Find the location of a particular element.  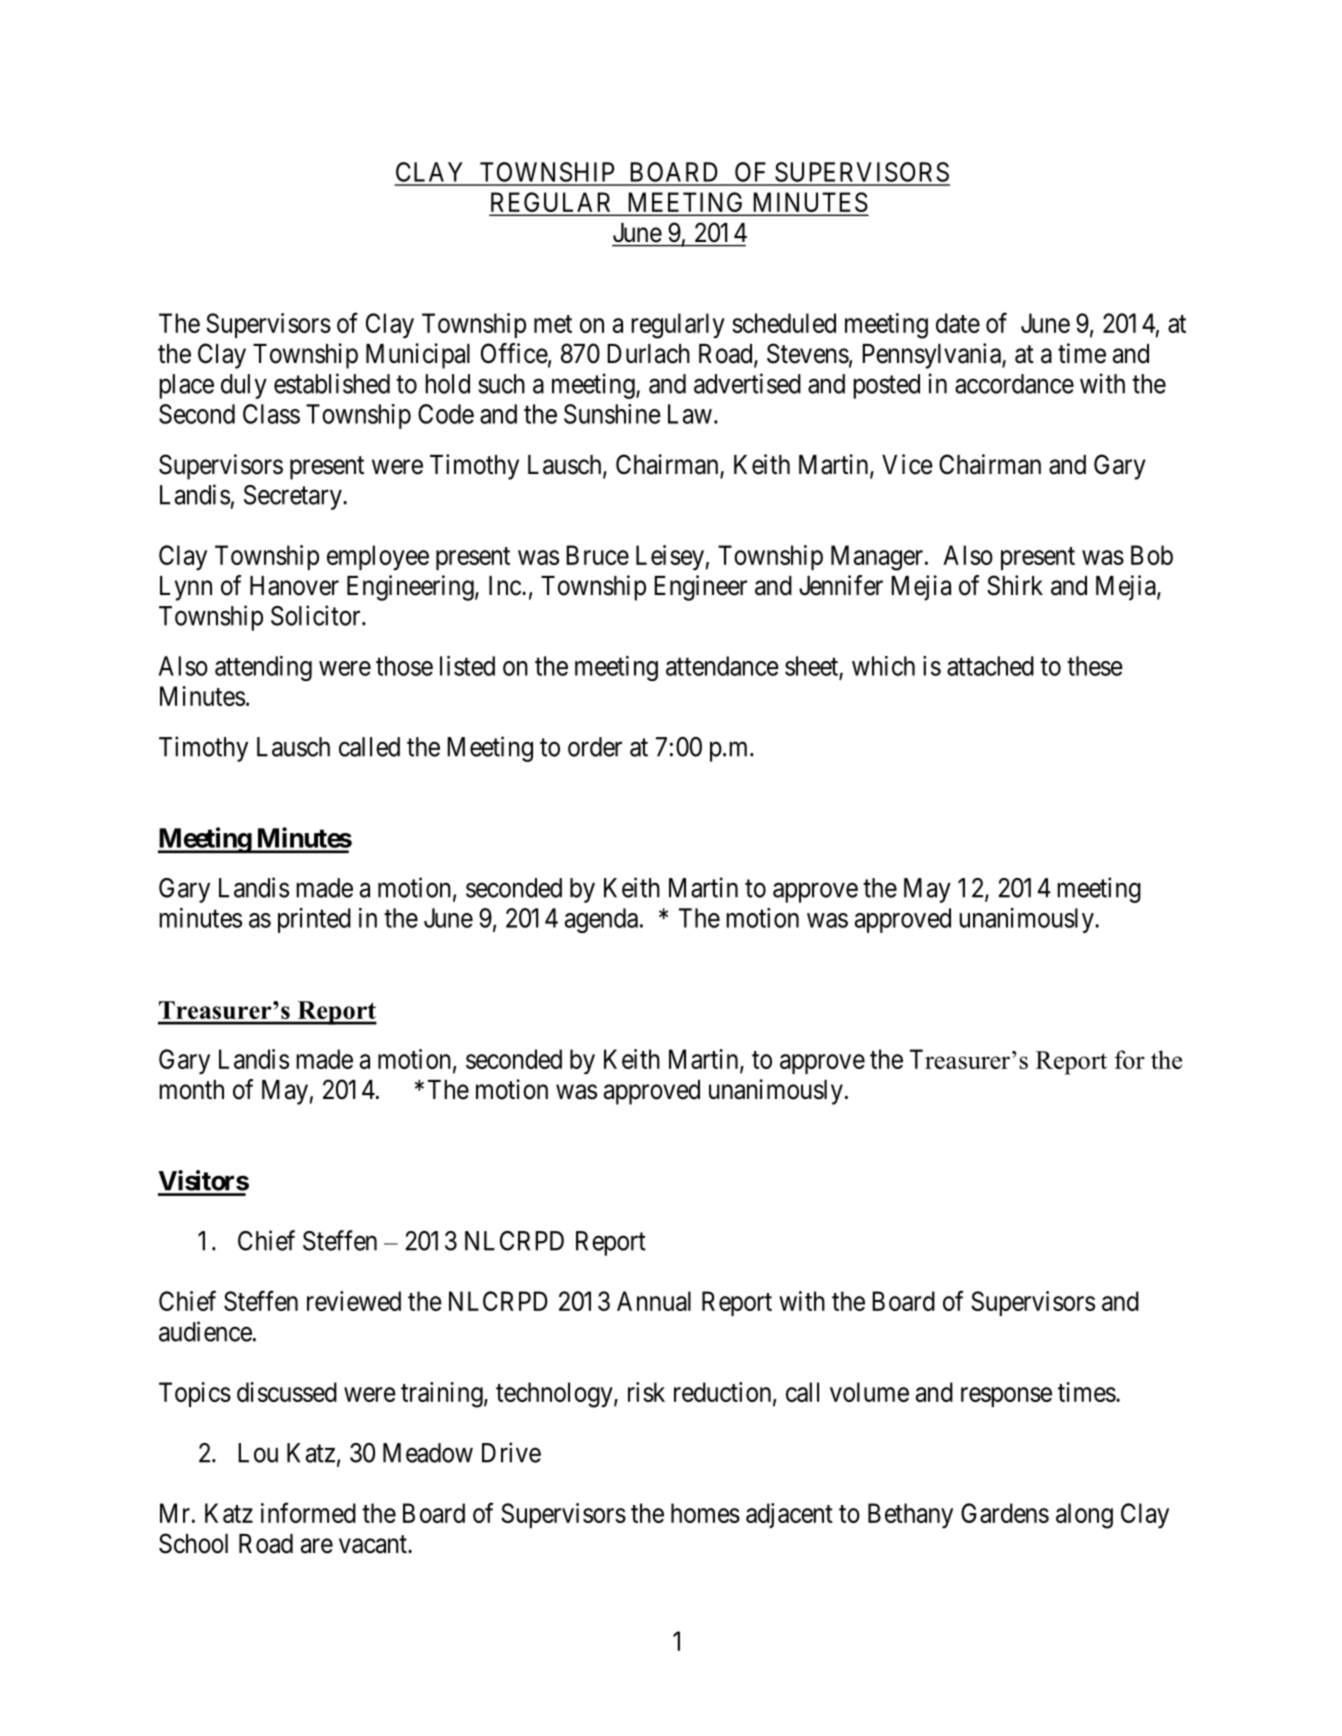

attending is located at coordinates (263, 668).
